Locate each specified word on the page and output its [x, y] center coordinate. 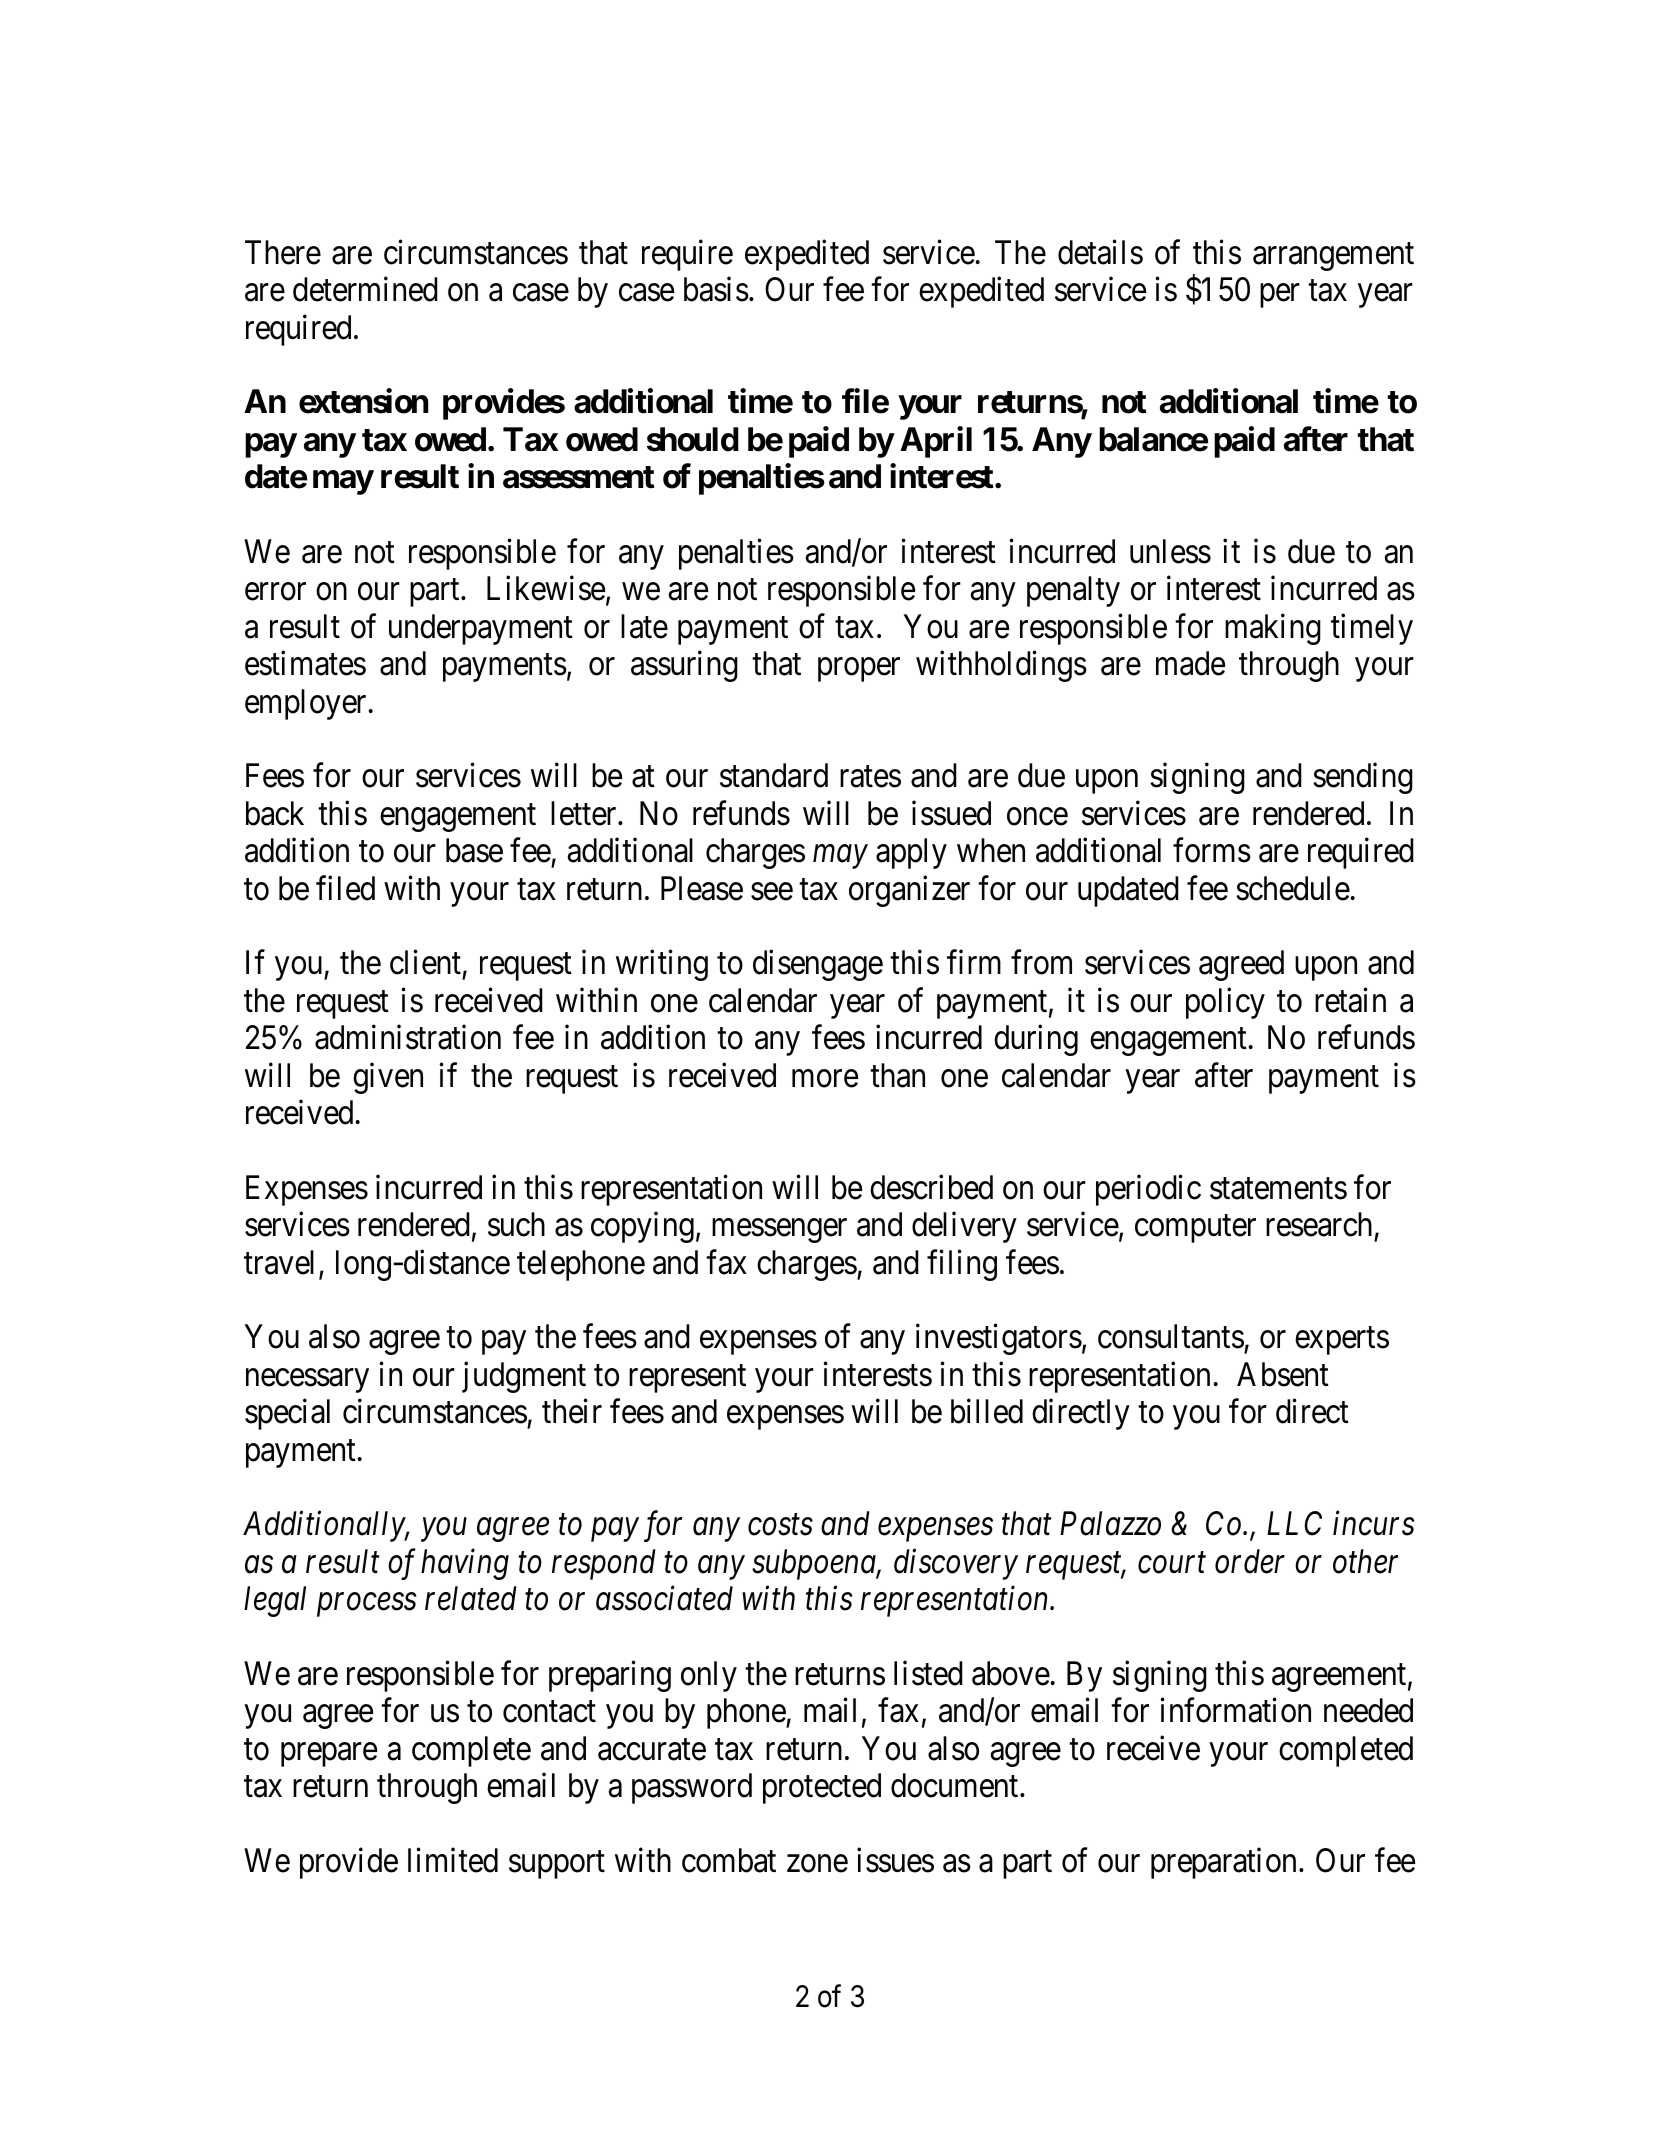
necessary [307, 1381]
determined [365, 289]
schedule [1293, 888]
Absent [1283, 1374]
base [474, 850]
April [936, 442]
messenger [779, 1231]
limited [453, 1860]
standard [774, 775]
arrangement [1333, 257]
